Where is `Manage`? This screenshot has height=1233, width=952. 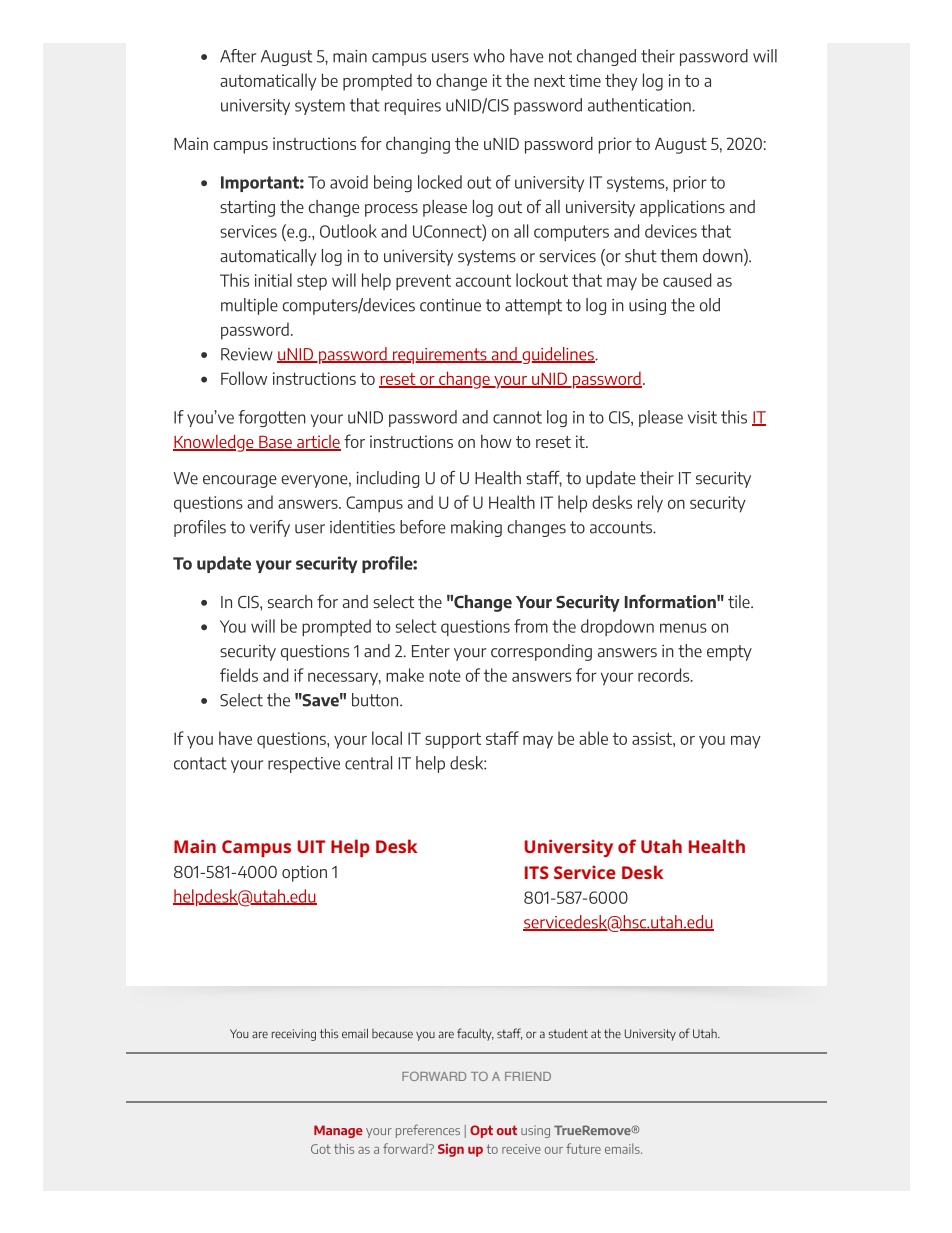
Manage is located at coordinates (338, 1131).
